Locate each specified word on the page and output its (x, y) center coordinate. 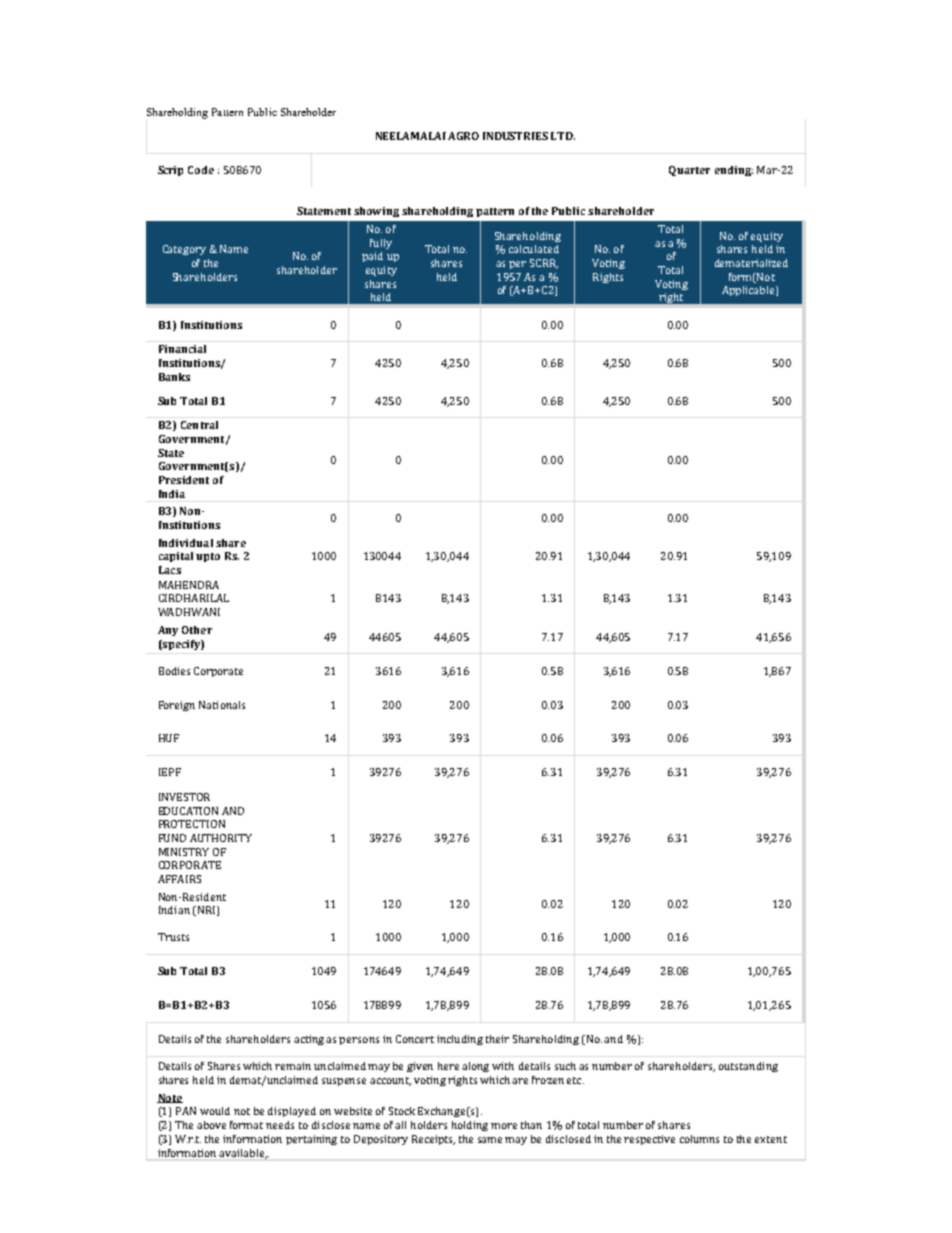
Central (199, 425)
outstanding (748, 1067)
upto (208, 557)
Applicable (749, 291)
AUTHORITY (221, 838)
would (215, 1111)
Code (201, 170)
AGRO (463, 136)
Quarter (689, 171)
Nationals (222, 705)
